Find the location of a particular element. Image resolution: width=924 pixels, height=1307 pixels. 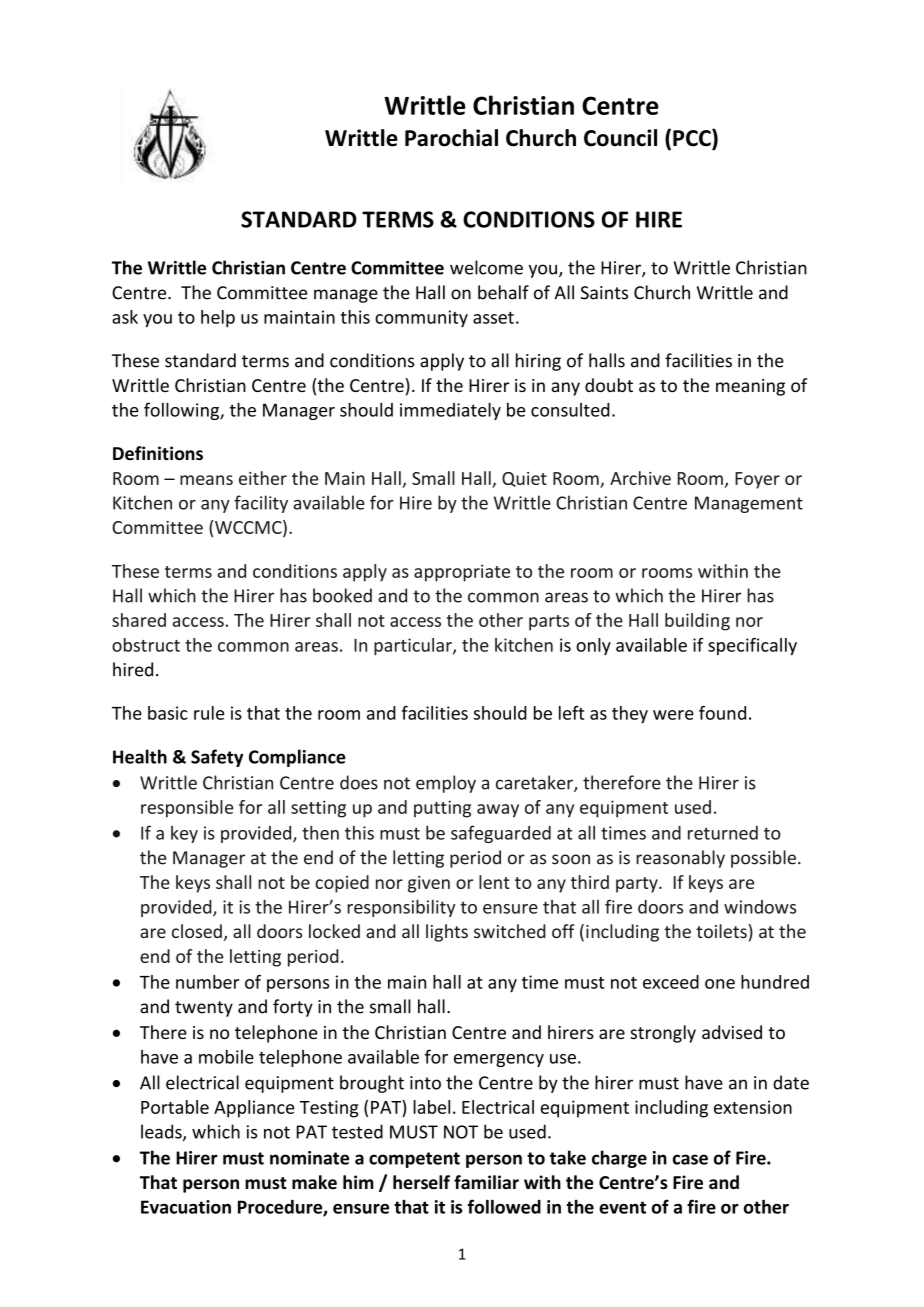

Evacuation is located at coordinates (186, 1207).
